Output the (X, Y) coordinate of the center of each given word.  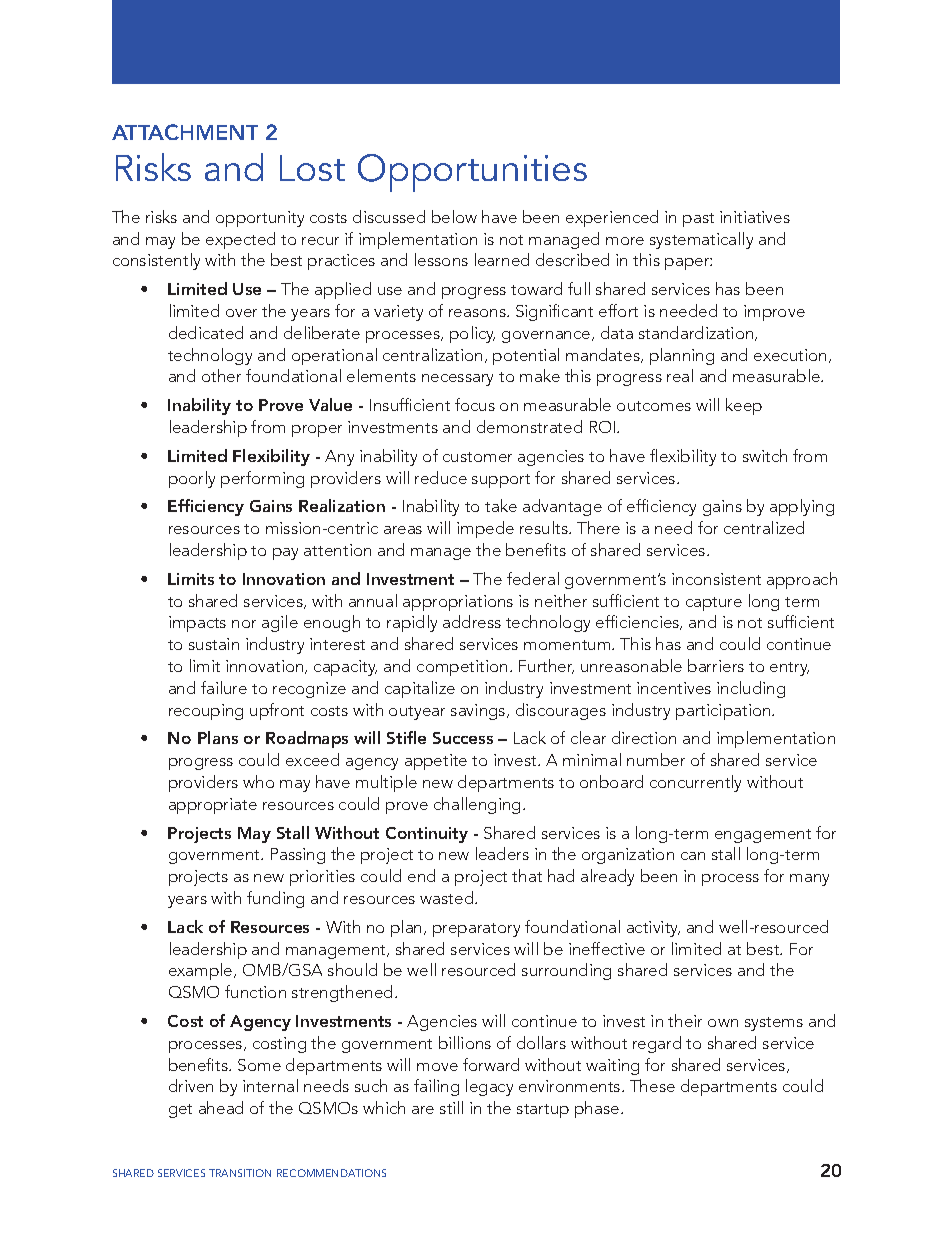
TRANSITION (240, 1173)
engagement (763, 836)
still (451, 1107)
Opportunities (472, 173)
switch (765, 455)
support (501, 481)
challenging (477, 805)
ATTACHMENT (185, 132)
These (652, 1085)
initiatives (755, 217)
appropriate (213, 806)
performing (262, 479)
